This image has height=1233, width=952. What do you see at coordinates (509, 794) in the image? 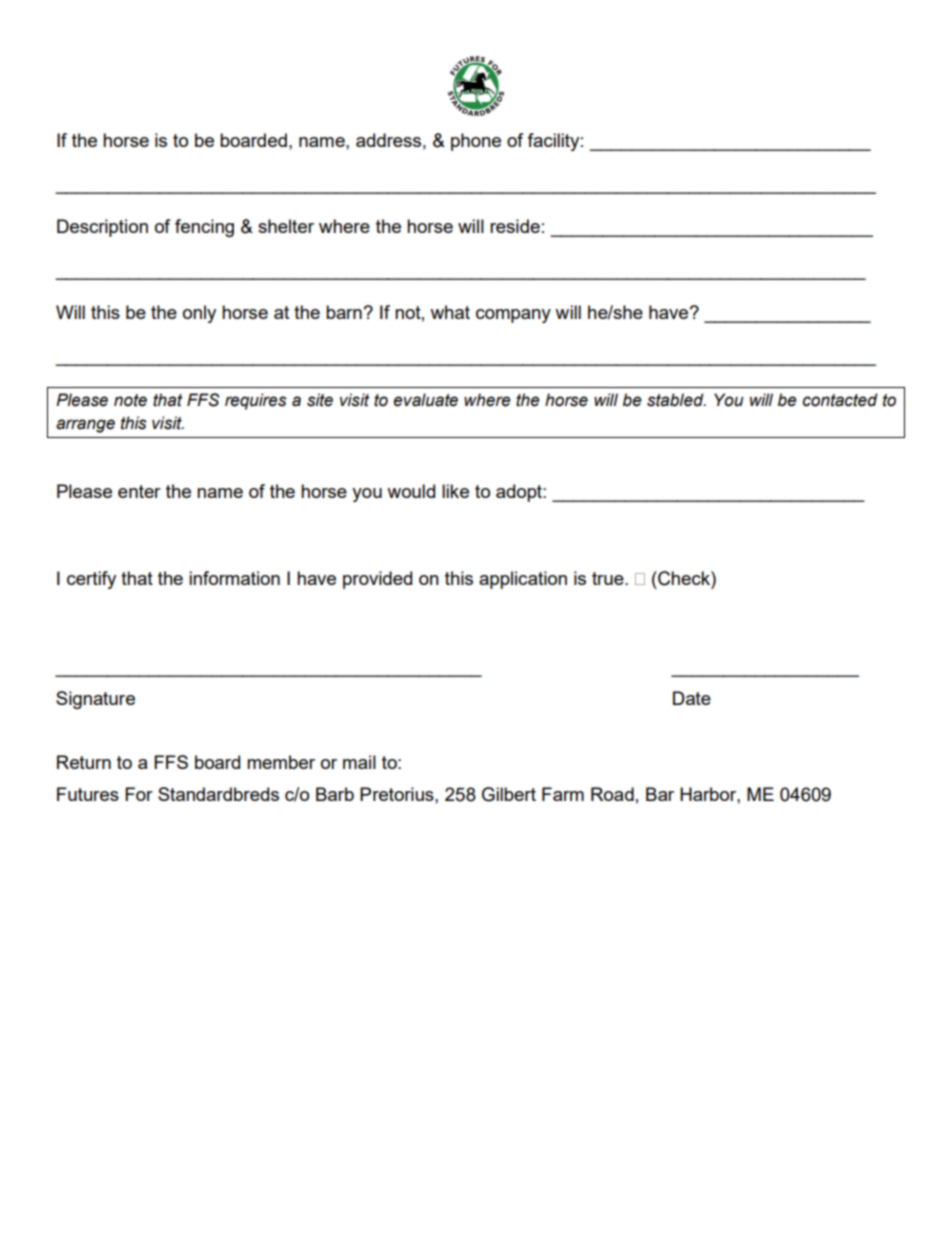
I see `Gilbert` at bounding box center [509, 794].
